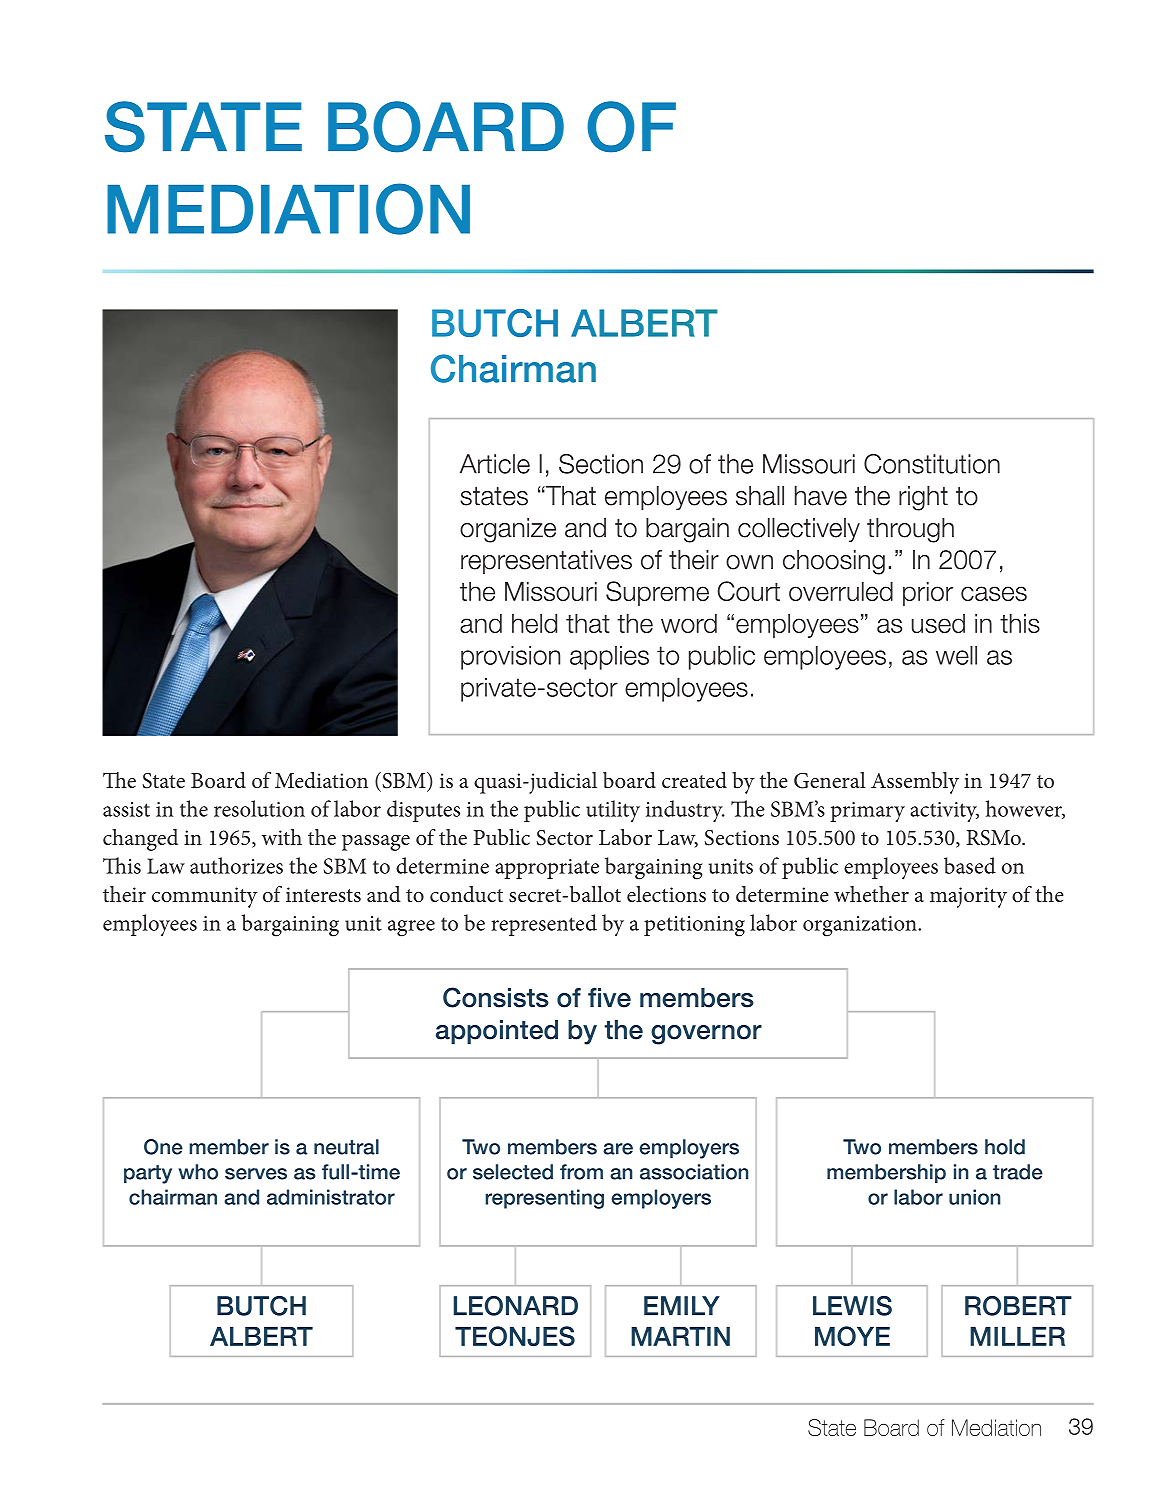  What do you see at coordinates (544, 925) in the screenshot?
I see `represented` at bounding box center [544, 925].
